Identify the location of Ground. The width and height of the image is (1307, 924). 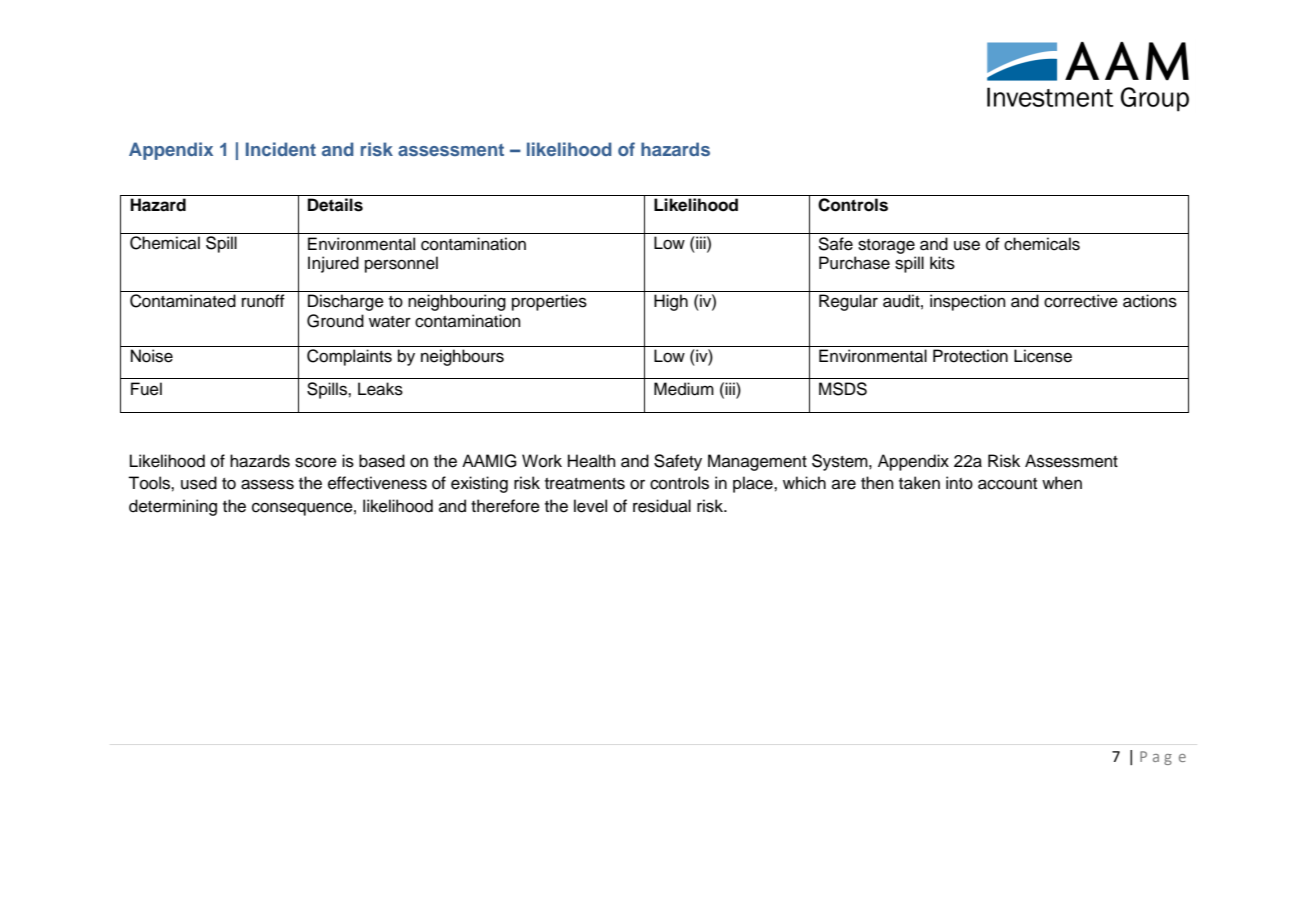
(335, 321).
